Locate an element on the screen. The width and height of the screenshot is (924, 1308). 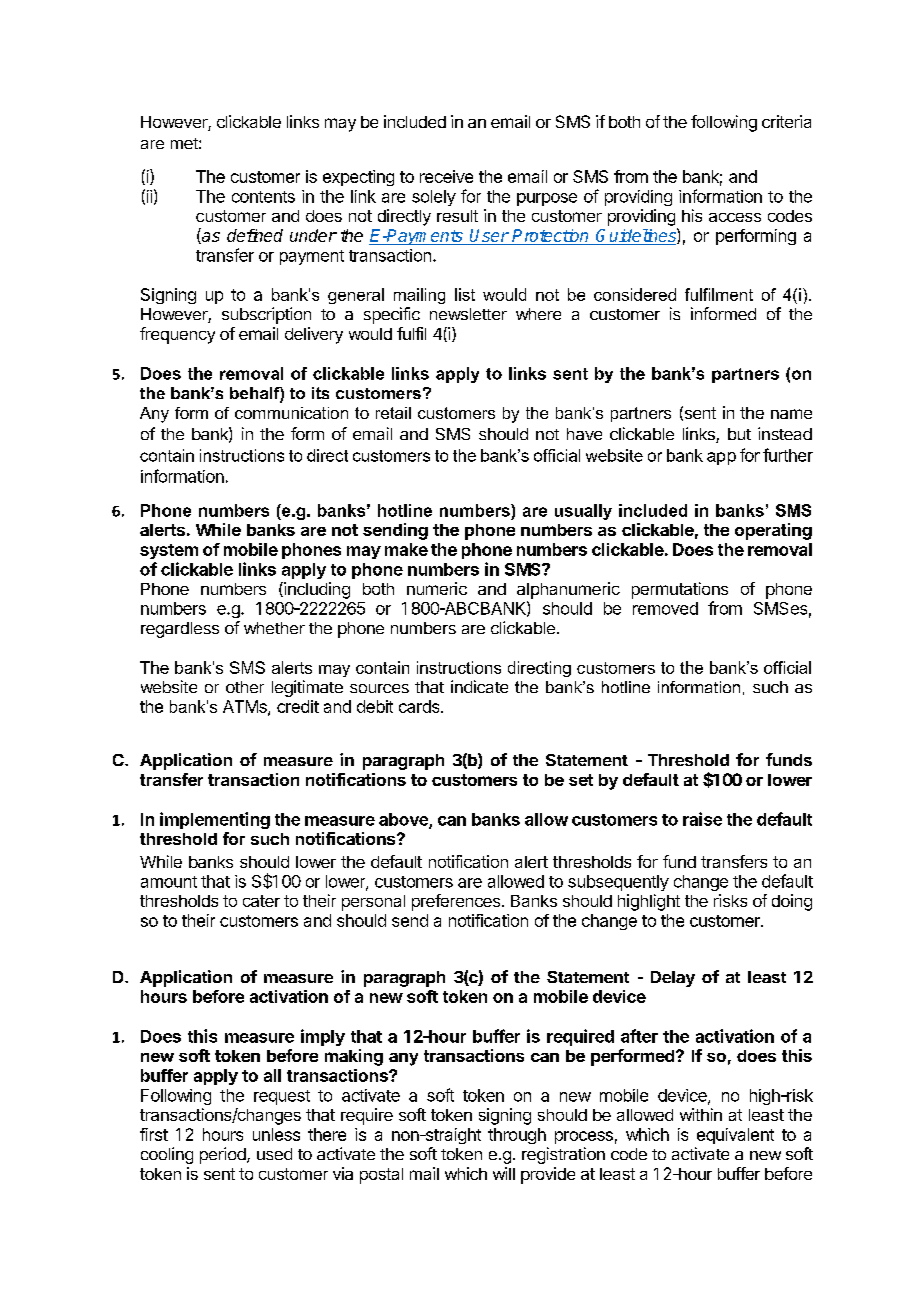
doing is located at coordinates (792, 902).
